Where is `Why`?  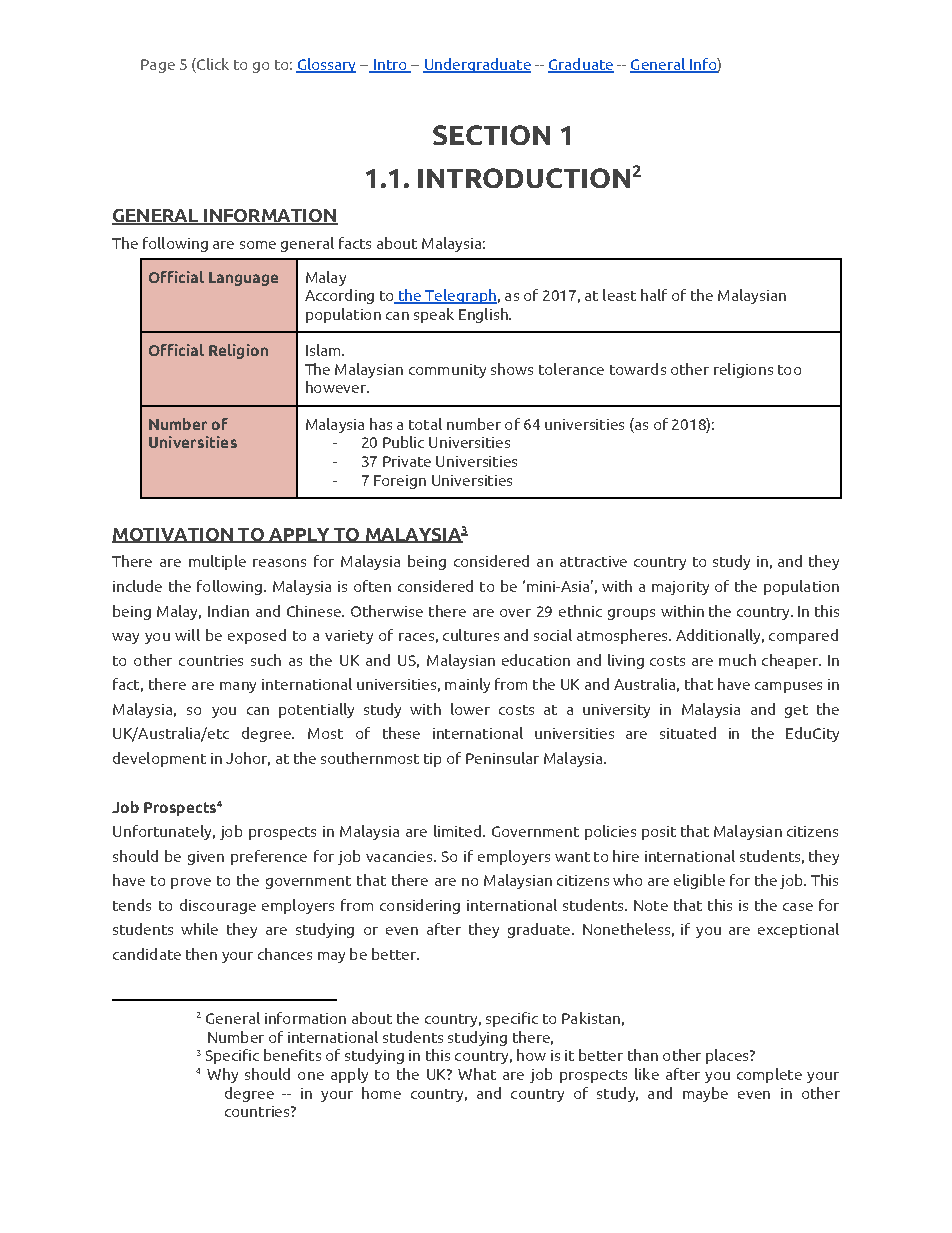
Why is located at coordinates (222, 1075).
